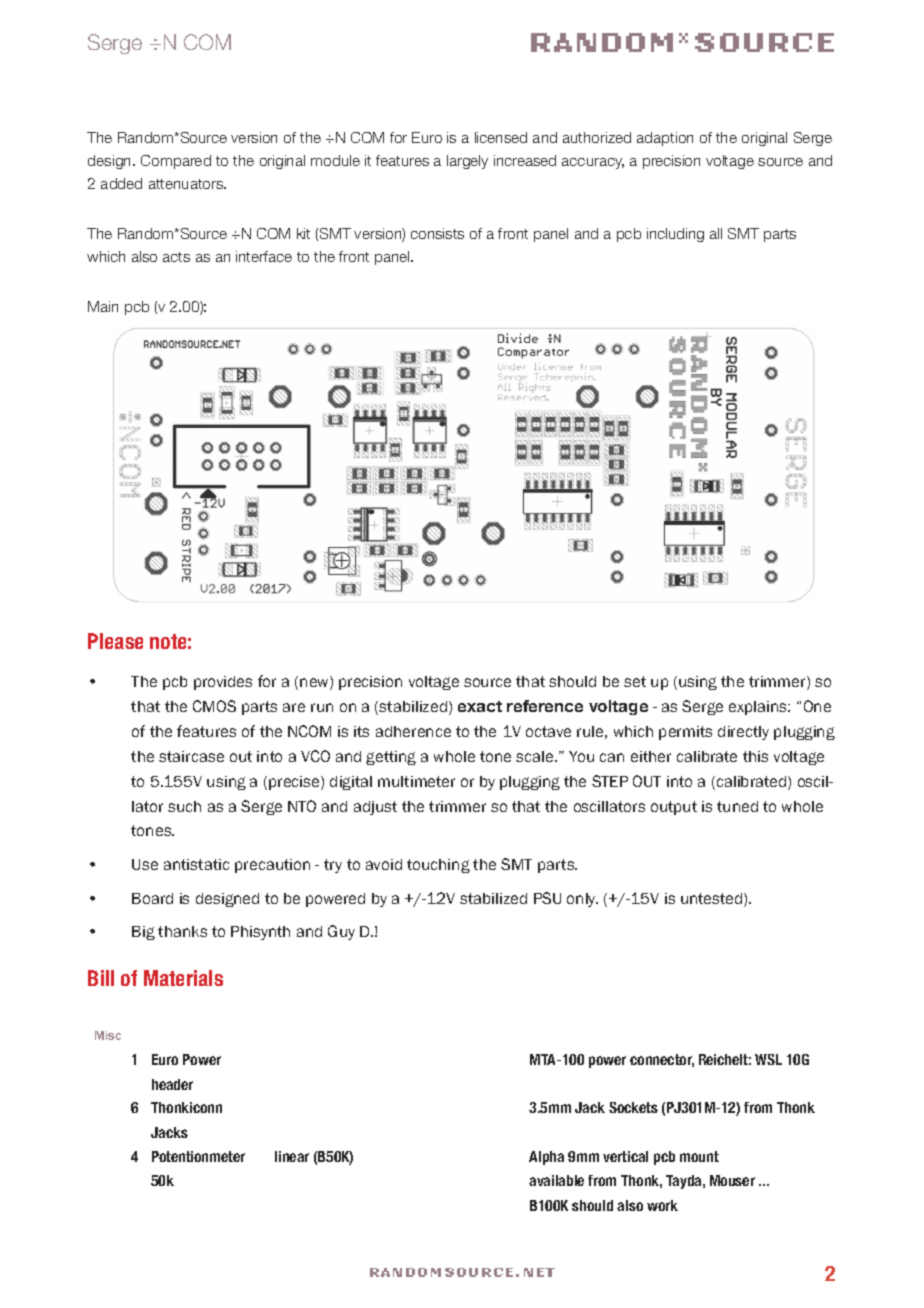 The height and width of the document is (1308, 924). Describe the element at coordinates (699, 1156) in the document. I see `mount` at that location.
